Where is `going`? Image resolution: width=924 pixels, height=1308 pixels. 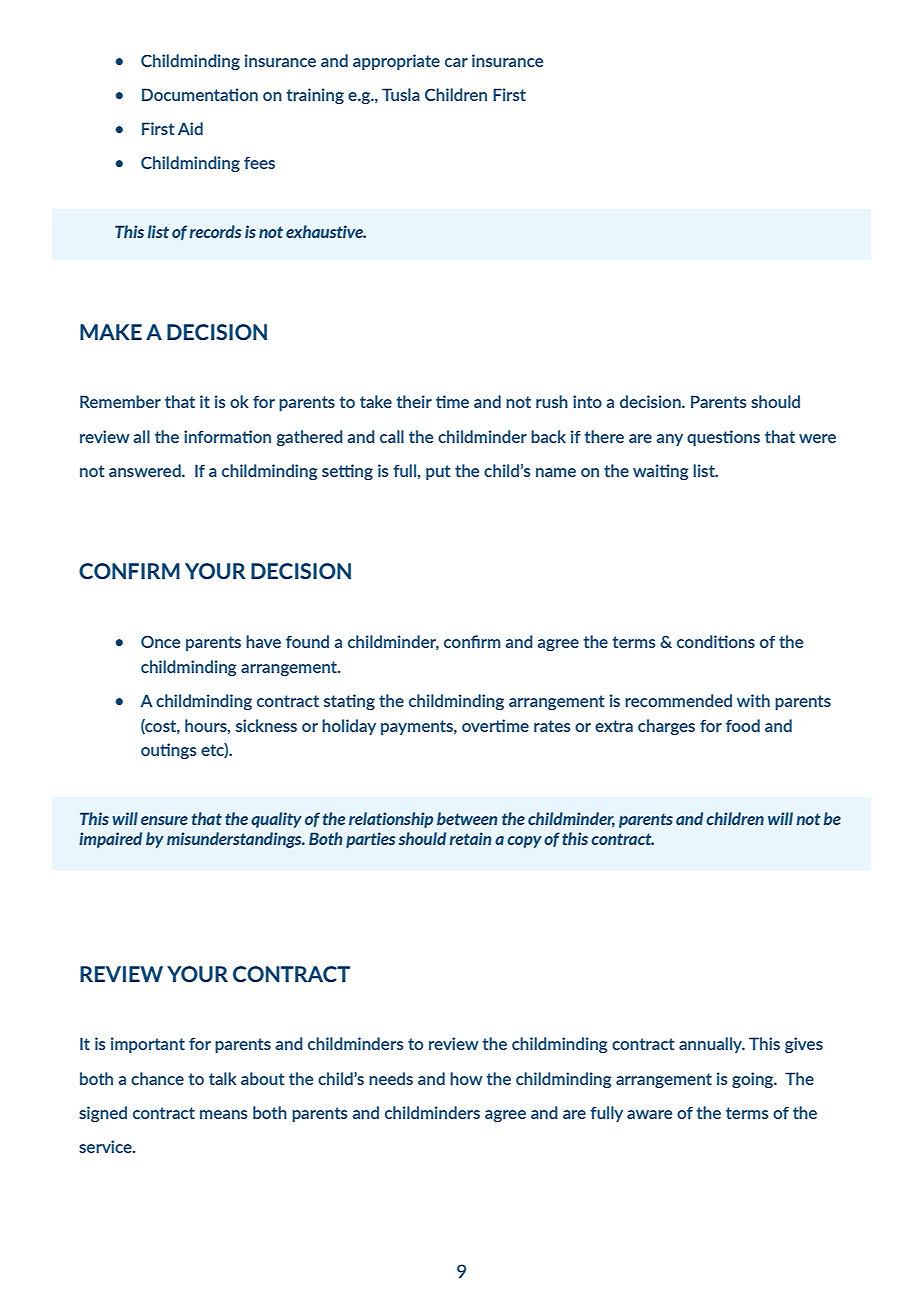 going is located at coordinates (754, 1080).
